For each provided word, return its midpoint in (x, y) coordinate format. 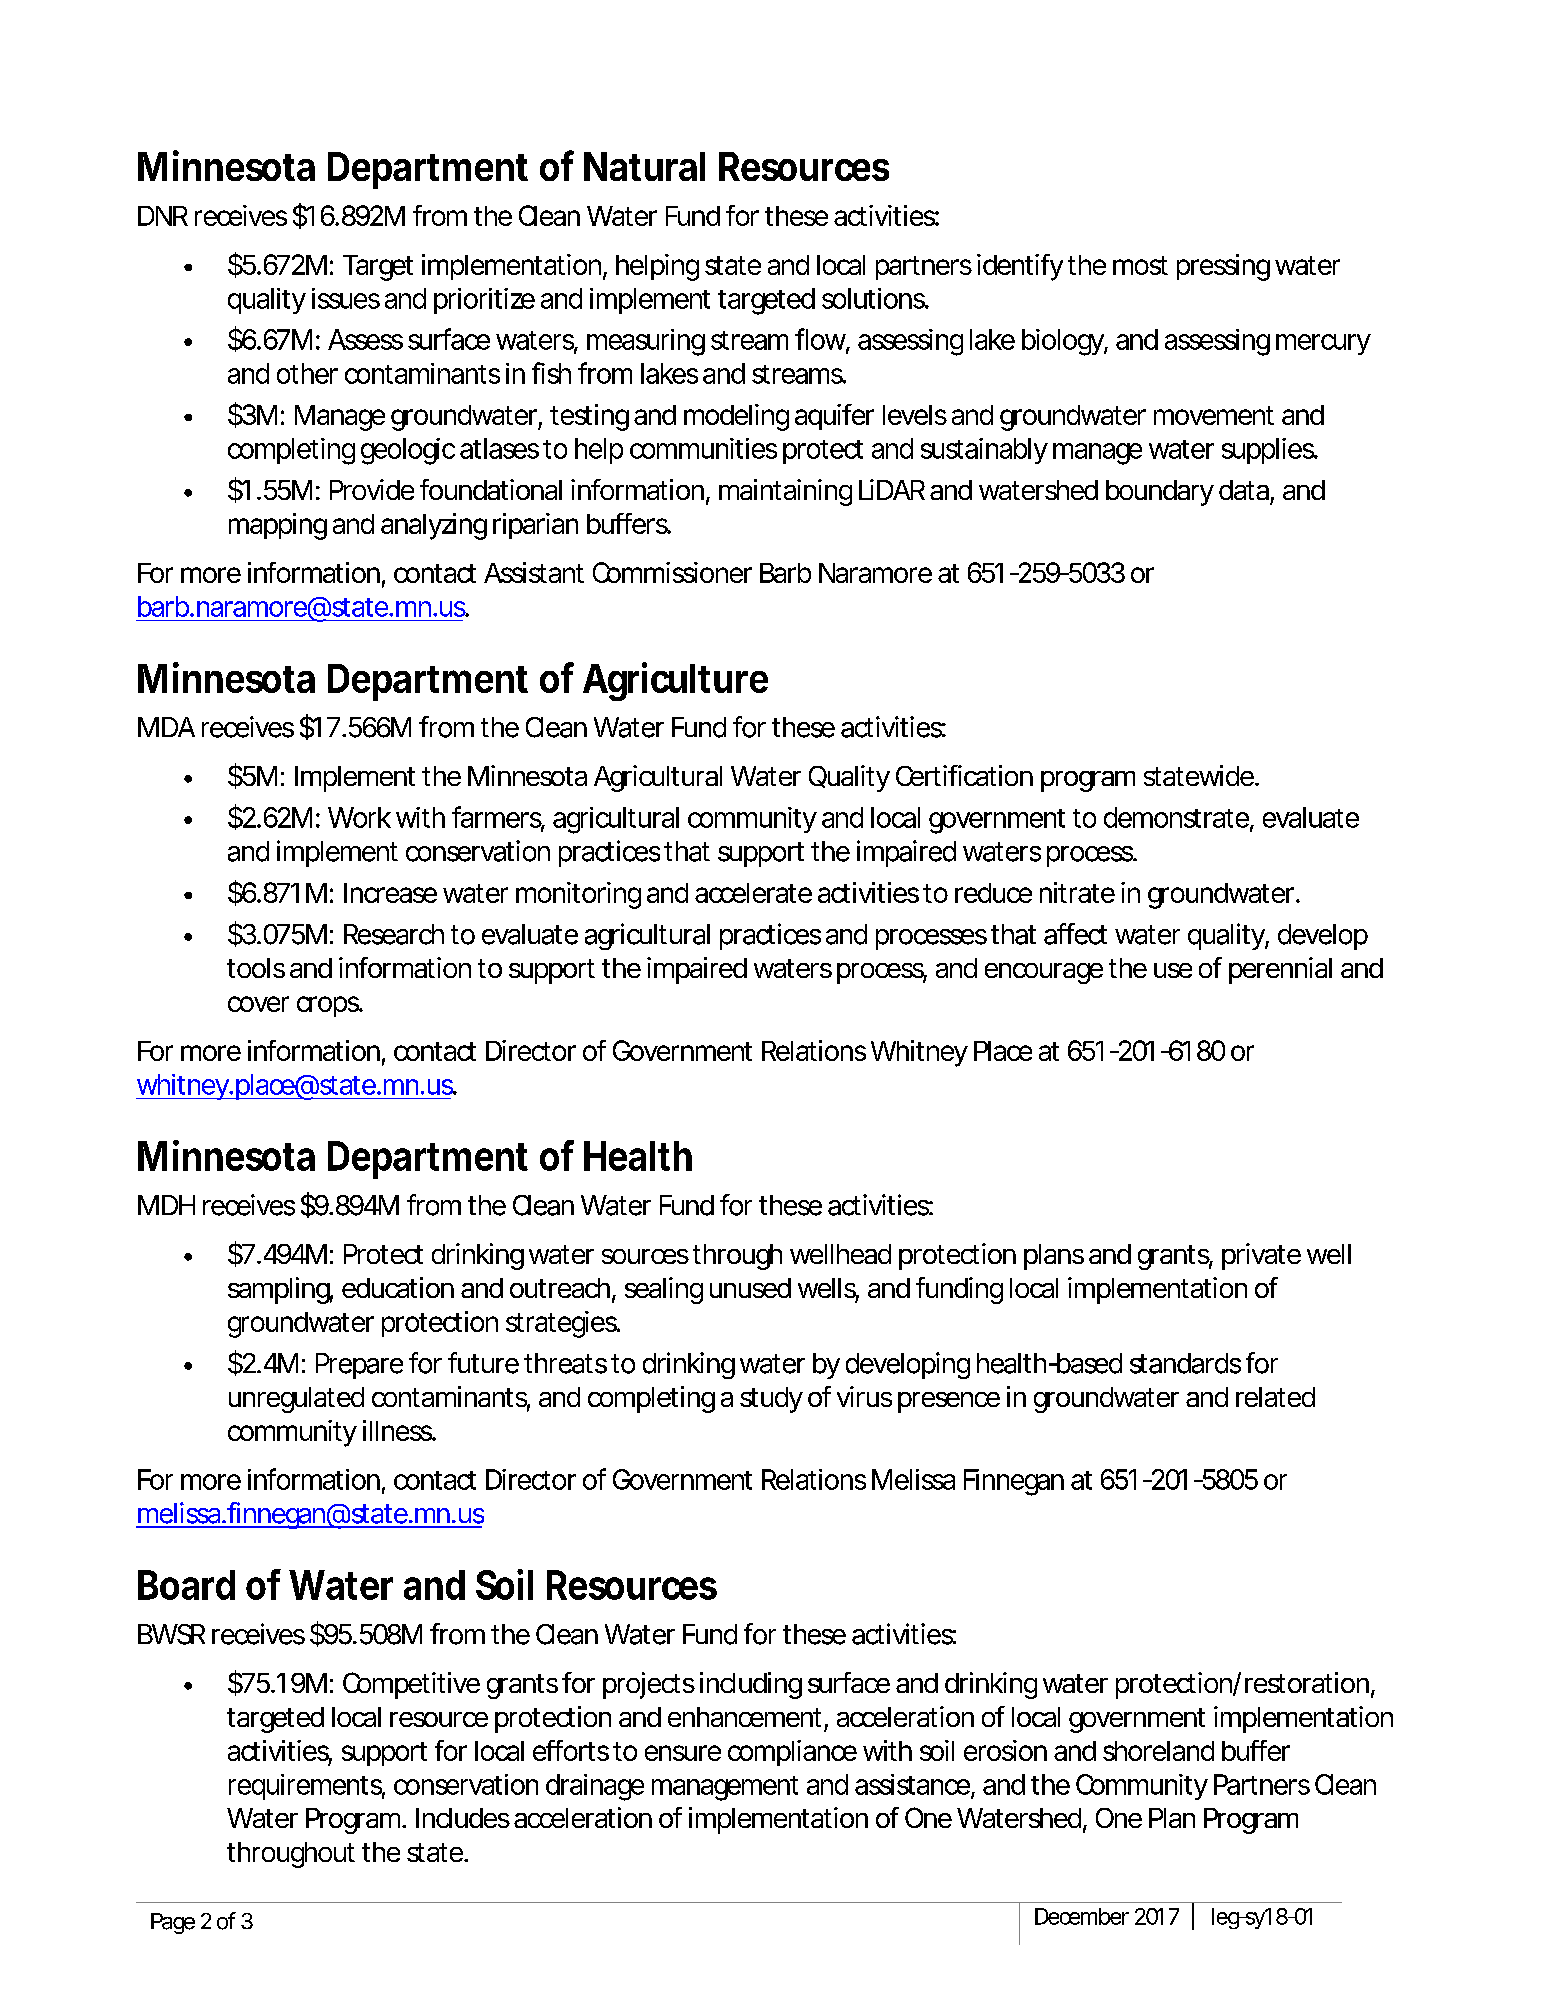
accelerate (753, 893)
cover (258, 1004)
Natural (644, 166)
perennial (1280, 970)
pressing (1223, 267)
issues (346, 298)
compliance (792, 1753)
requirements (307, 1787)
